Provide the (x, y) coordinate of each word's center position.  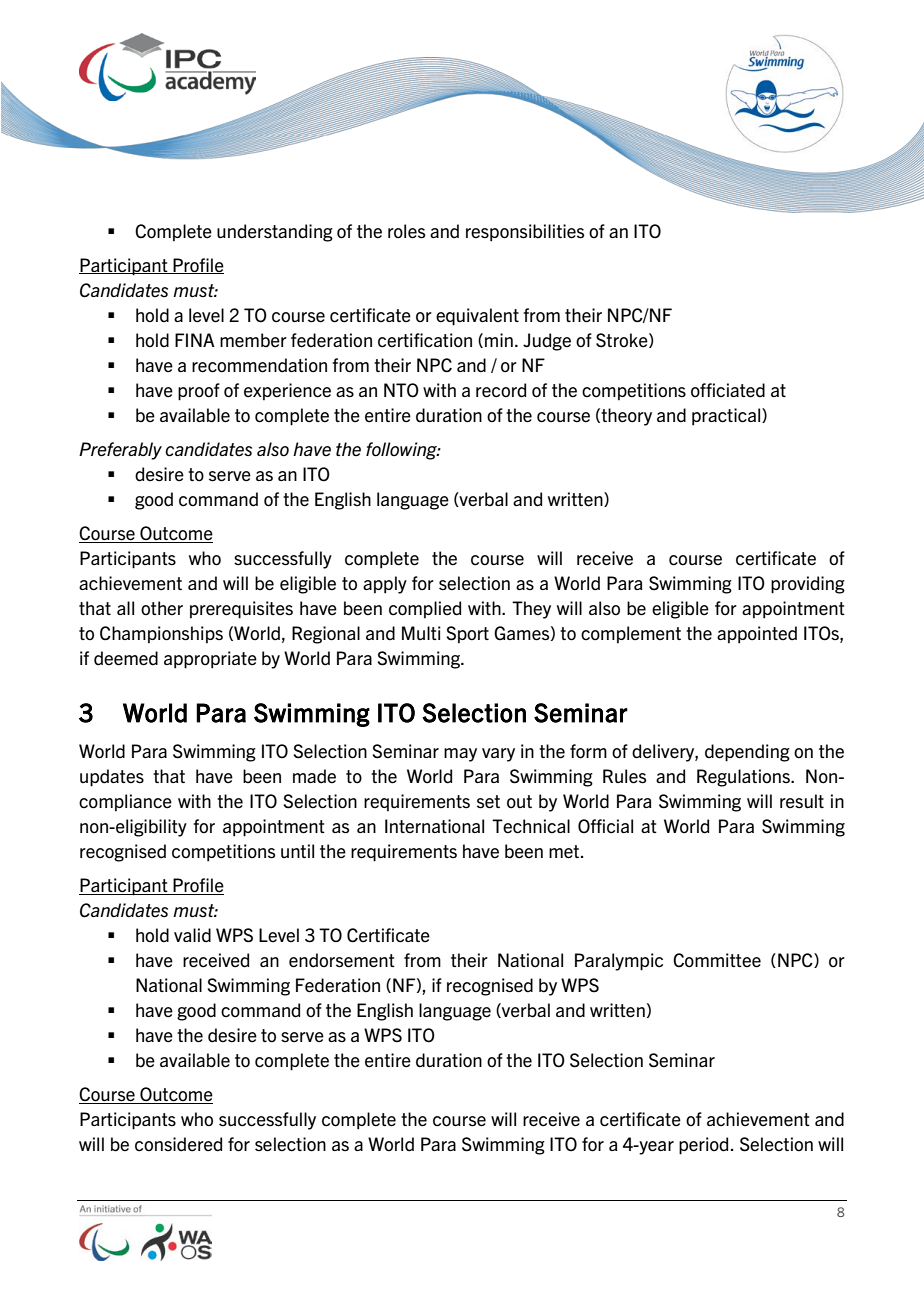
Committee (717, 960)
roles (406, 231)
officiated (728, 390)
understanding (275, 233)
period (703, 1146)
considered (178, 1144)
